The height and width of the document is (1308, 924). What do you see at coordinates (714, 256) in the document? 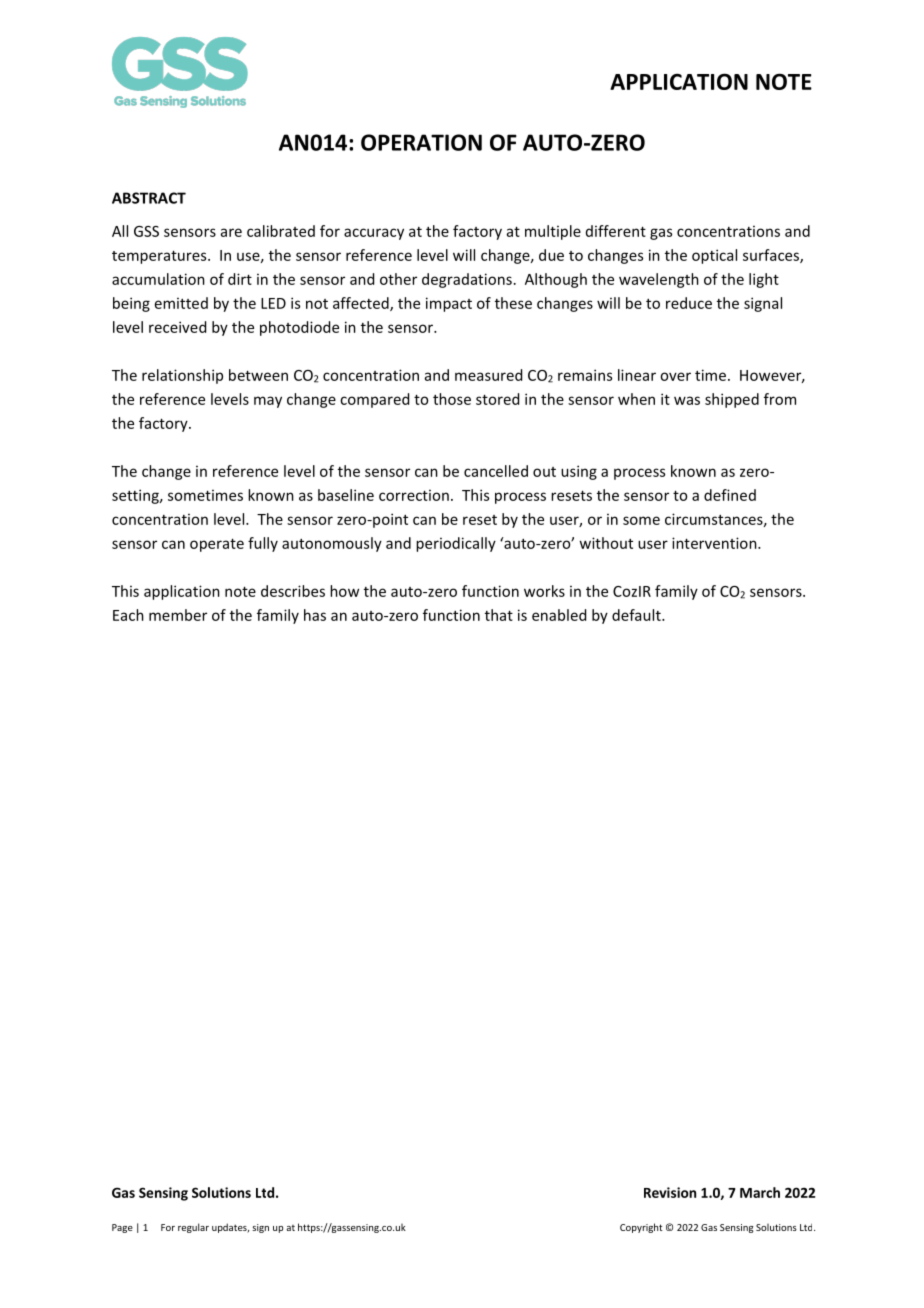
I see `optical` at bounding box center [714, 256].
